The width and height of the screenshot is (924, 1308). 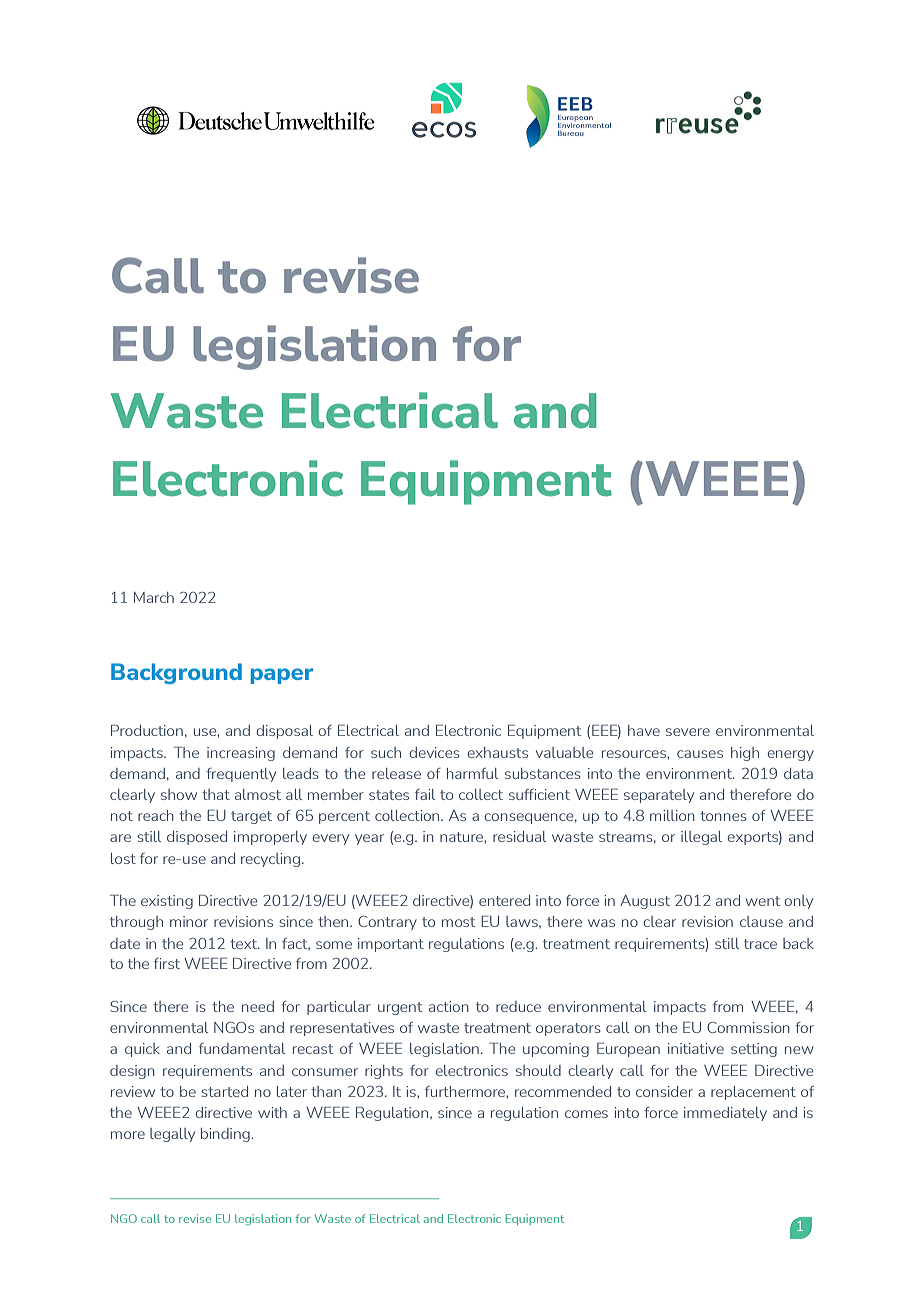 What do you see at coordinates (725, 1114) in the screenshot?
I see `immediately` at bounding box center [725, 1114].
